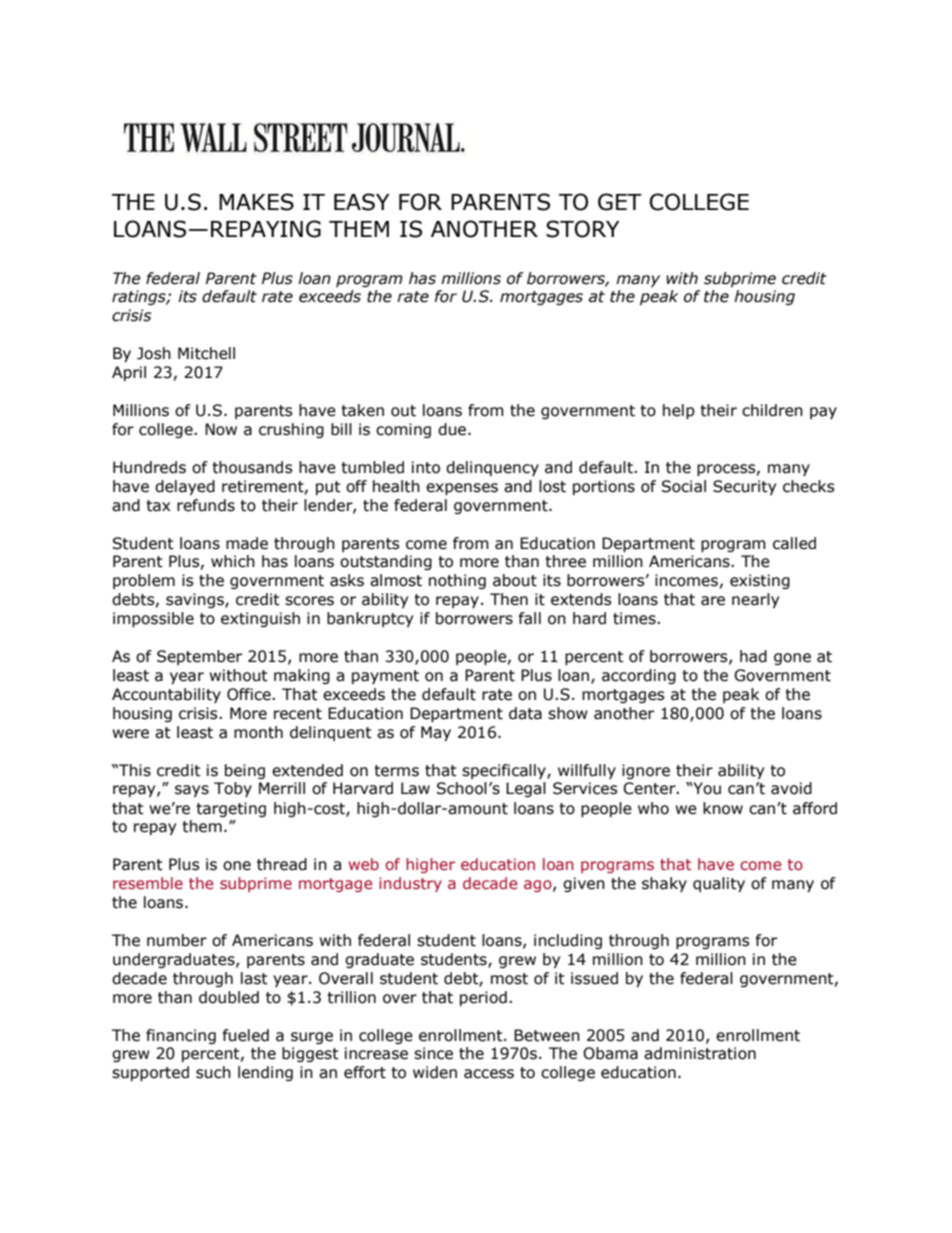 This screenshot has height=1233, width=952. Describe the element at coordinates (256, 202) in the screenshot. I see `MAKES` at that location.
